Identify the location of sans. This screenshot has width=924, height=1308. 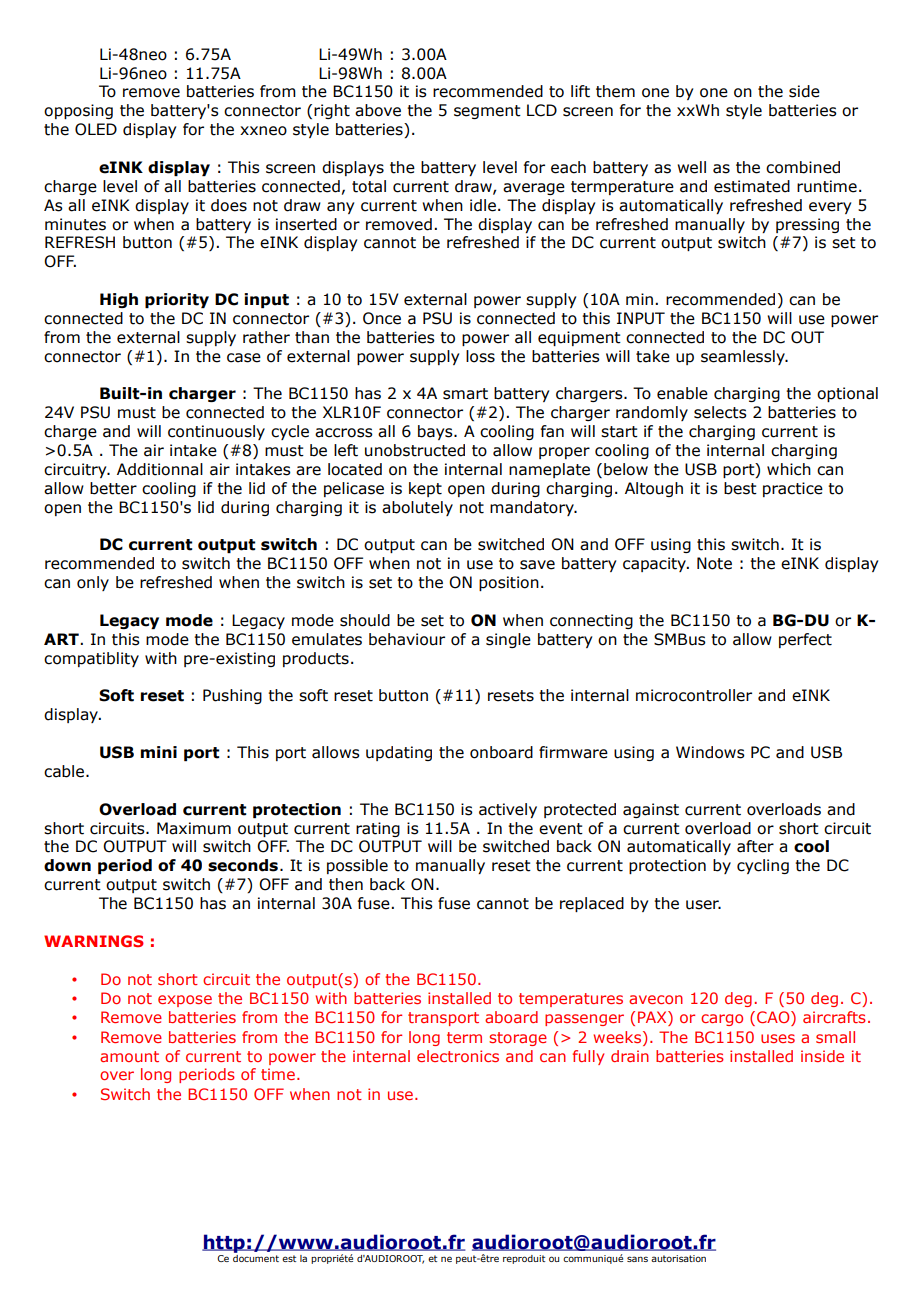
(637, 1259).
